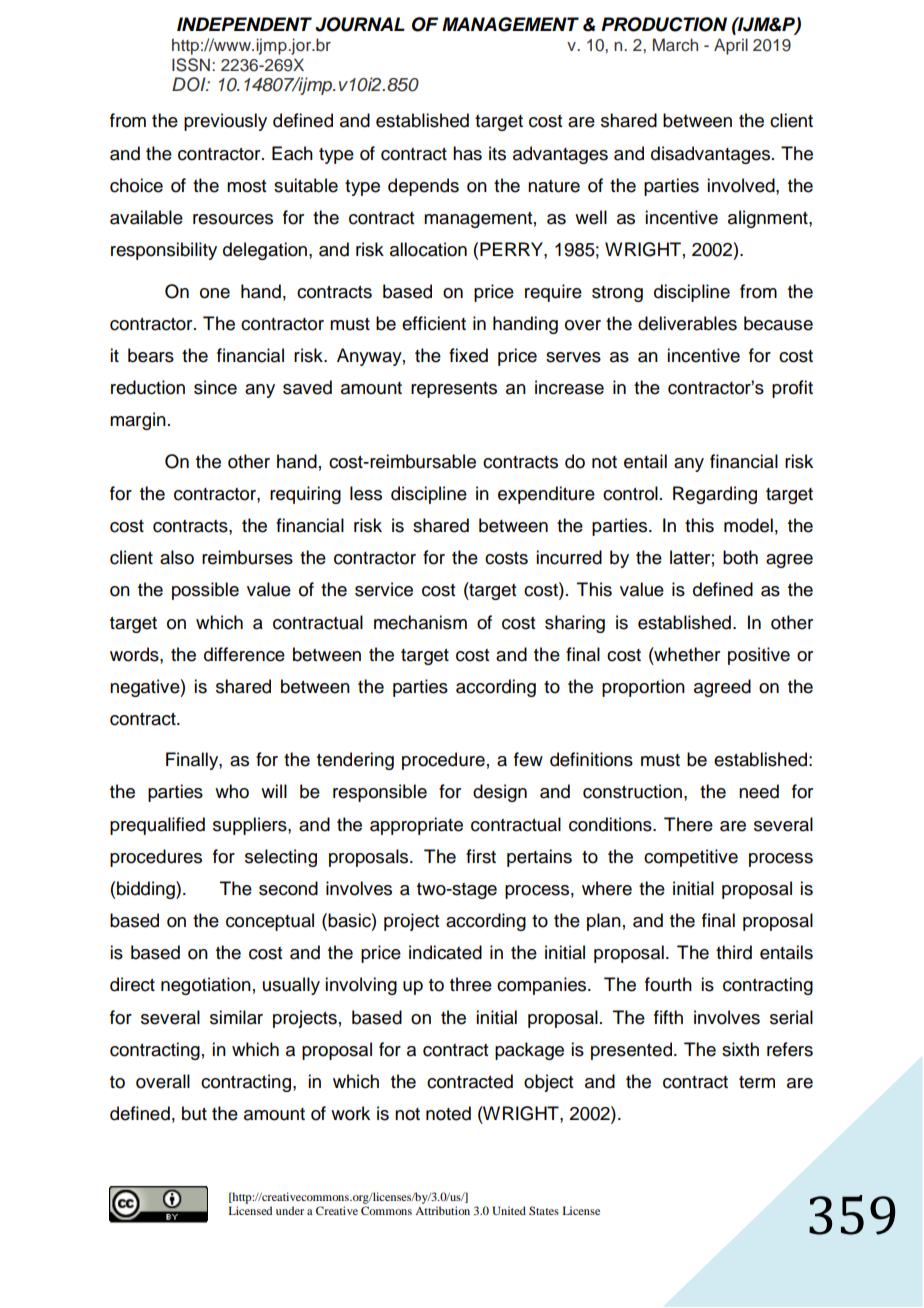 This screenshot has width=924, height=1308. What do you see at coordinates (500, 793) in the screenshot?
I see `design` at bounding box center [500, 793].
